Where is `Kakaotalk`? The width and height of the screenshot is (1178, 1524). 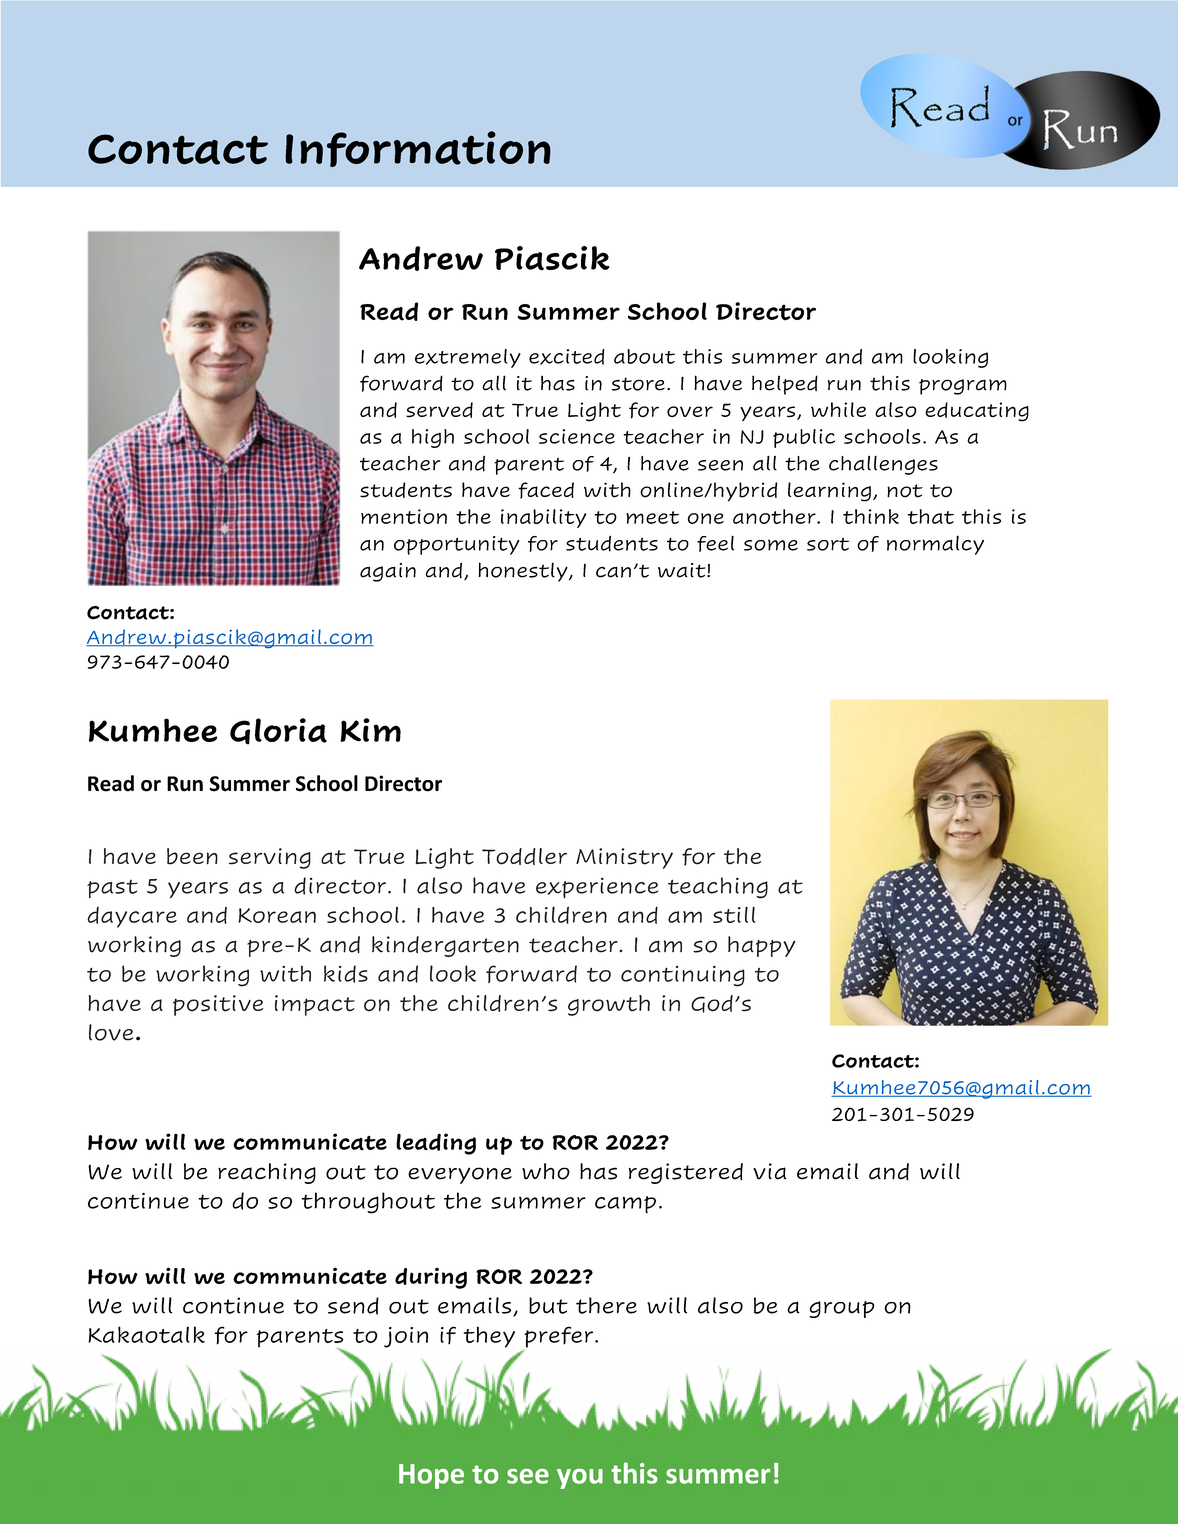 Kakaotalk is located at coordinates (146, 1334).
